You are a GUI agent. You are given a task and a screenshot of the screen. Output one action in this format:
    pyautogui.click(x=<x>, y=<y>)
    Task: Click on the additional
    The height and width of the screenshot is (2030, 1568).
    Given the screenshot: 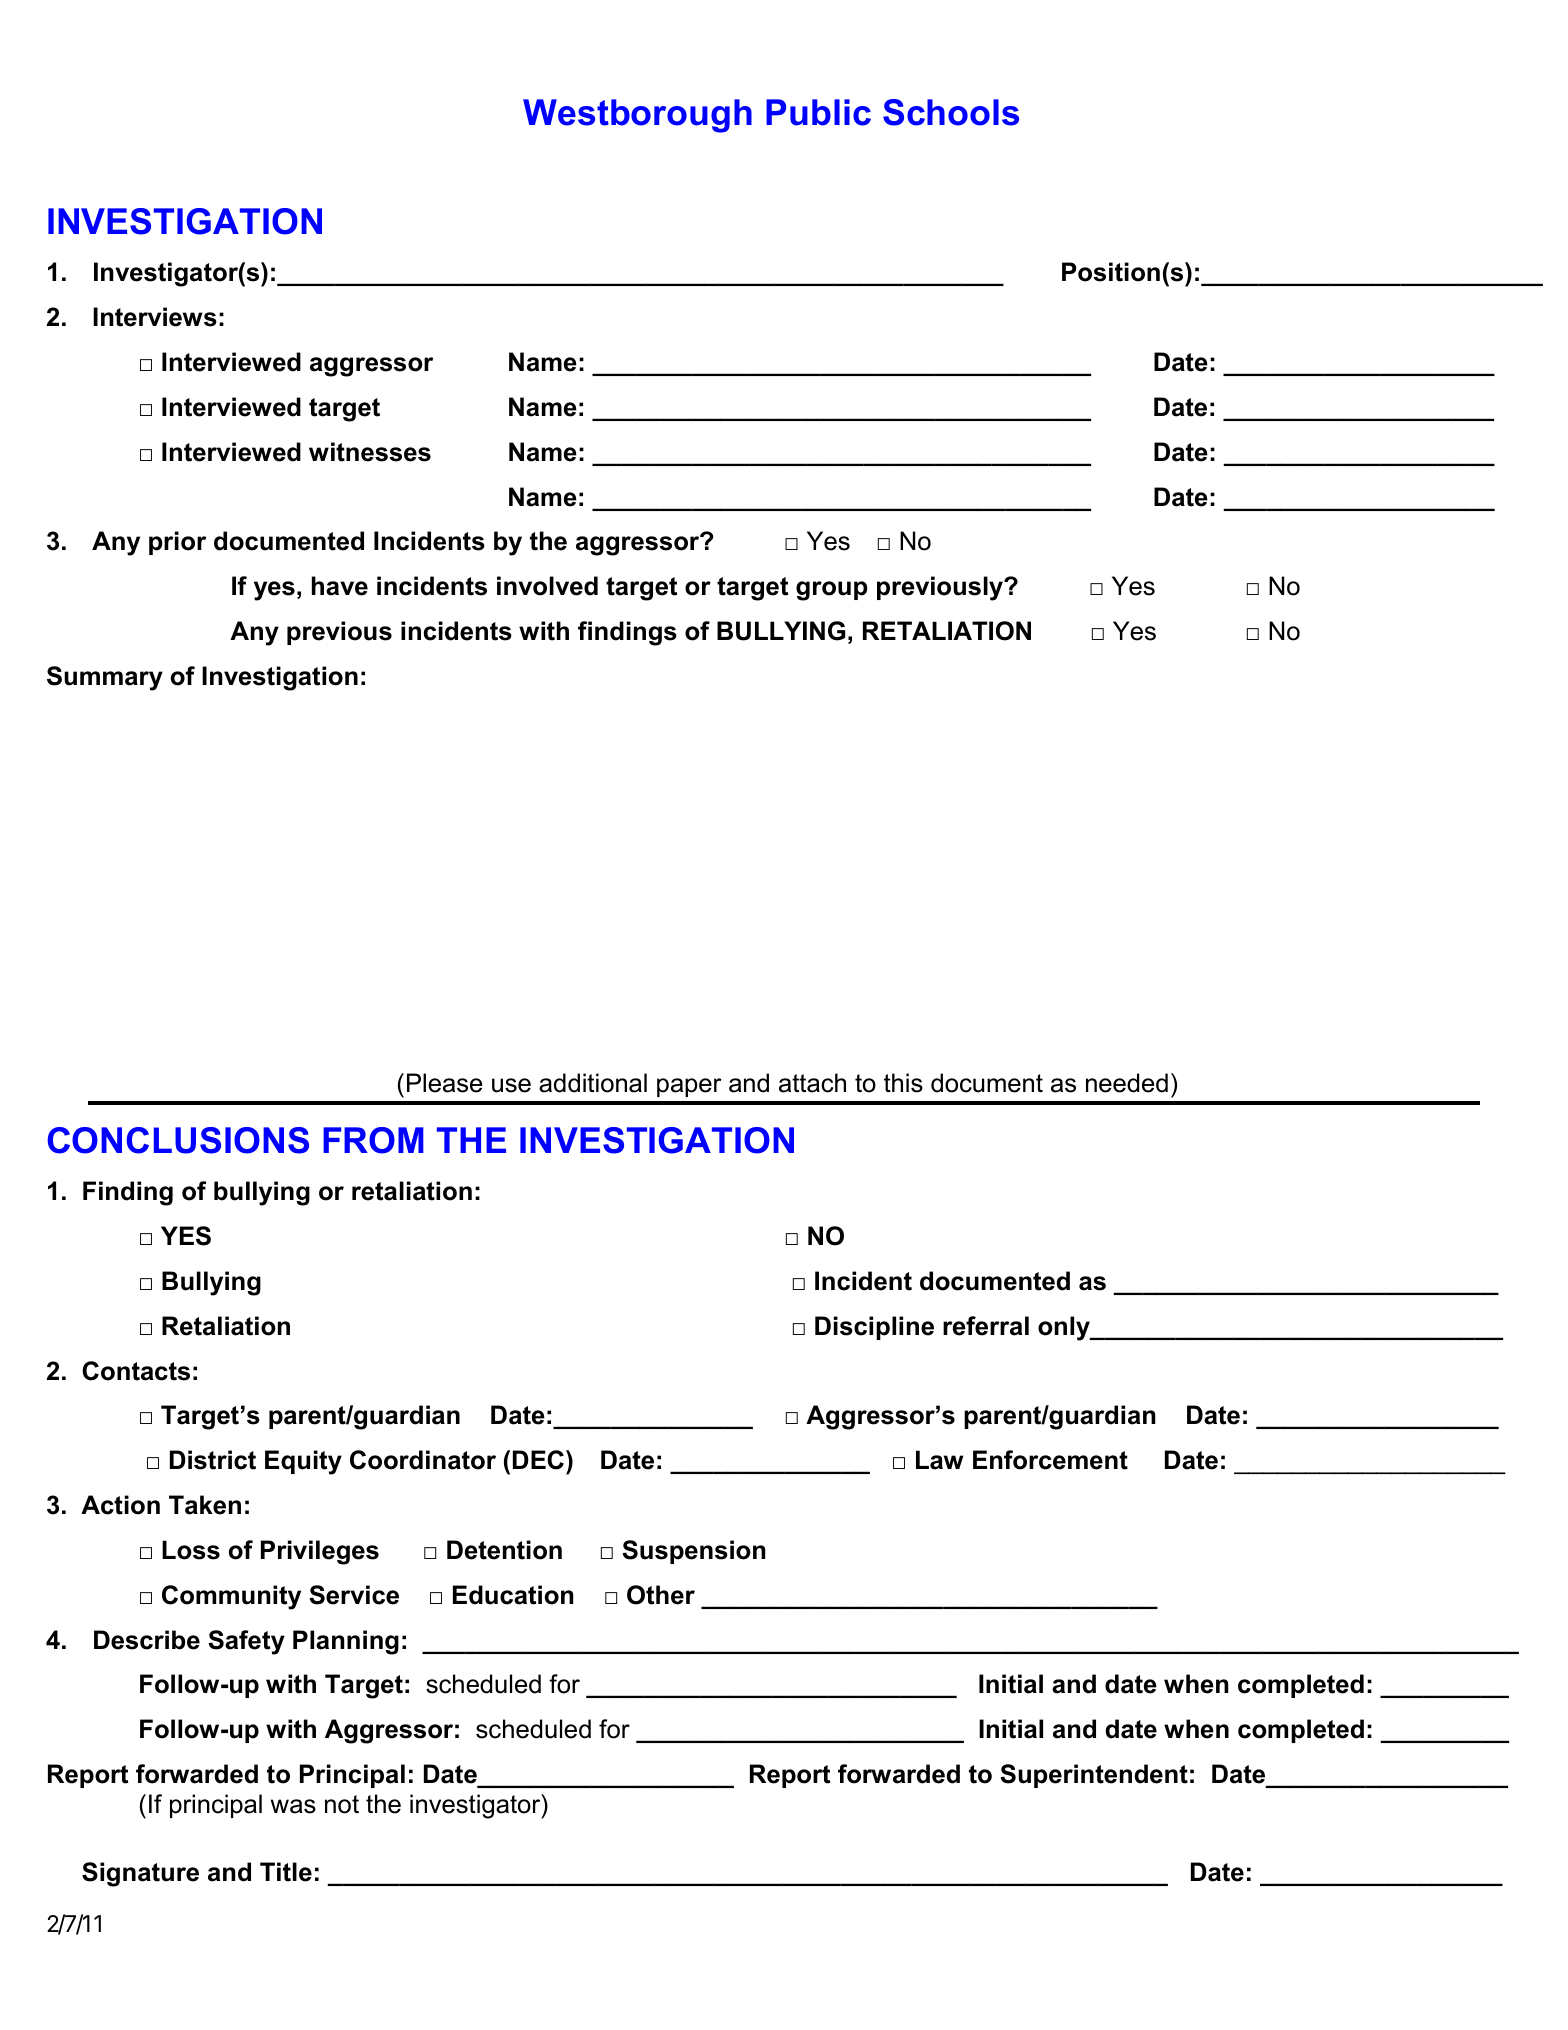 What is the action you would take?
    pyautogui.click(x=593, y=1083)
